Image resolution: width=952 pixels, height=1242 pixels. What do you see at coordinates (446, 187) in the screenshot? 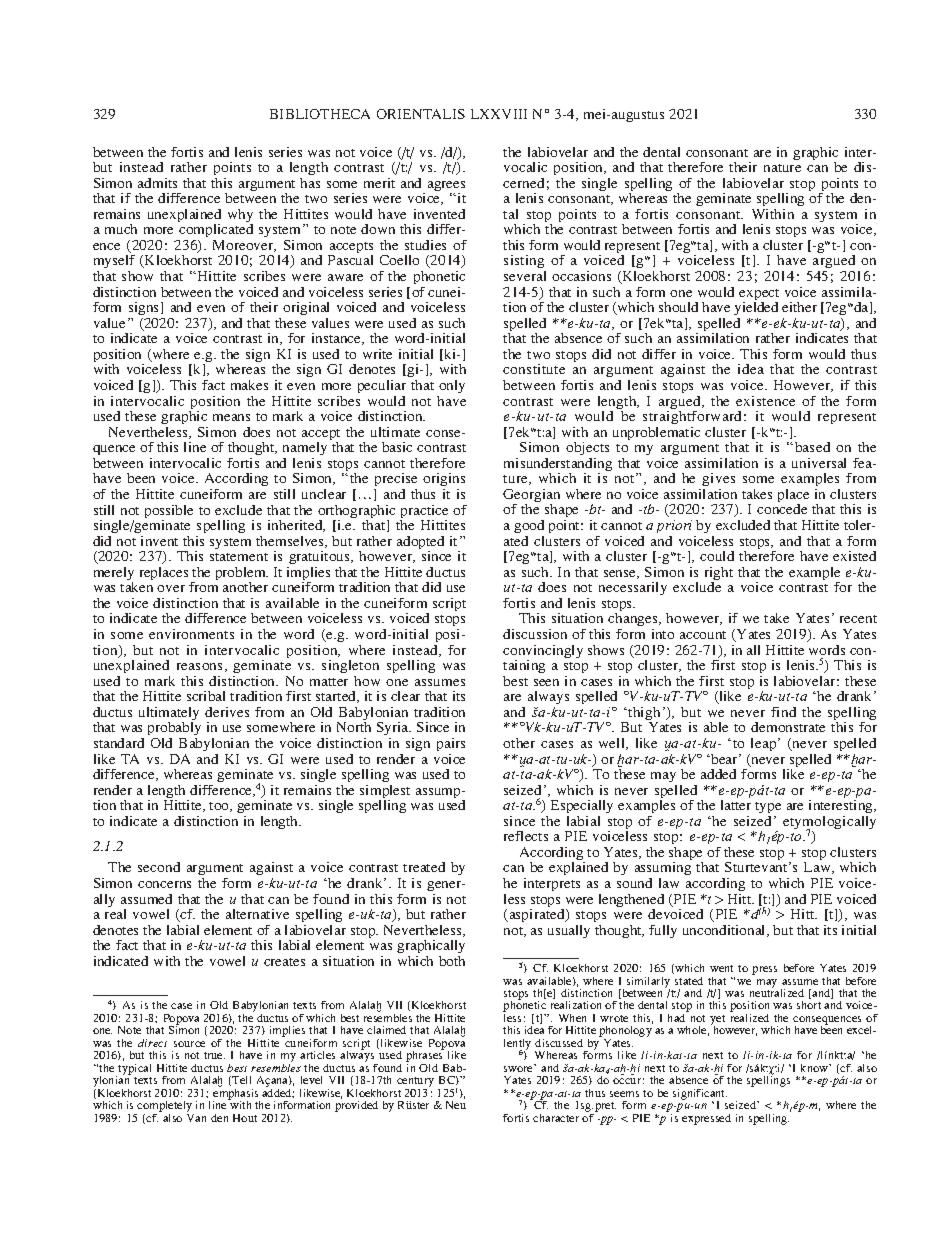
I see `agrees` at bounding box center [446, 187].
